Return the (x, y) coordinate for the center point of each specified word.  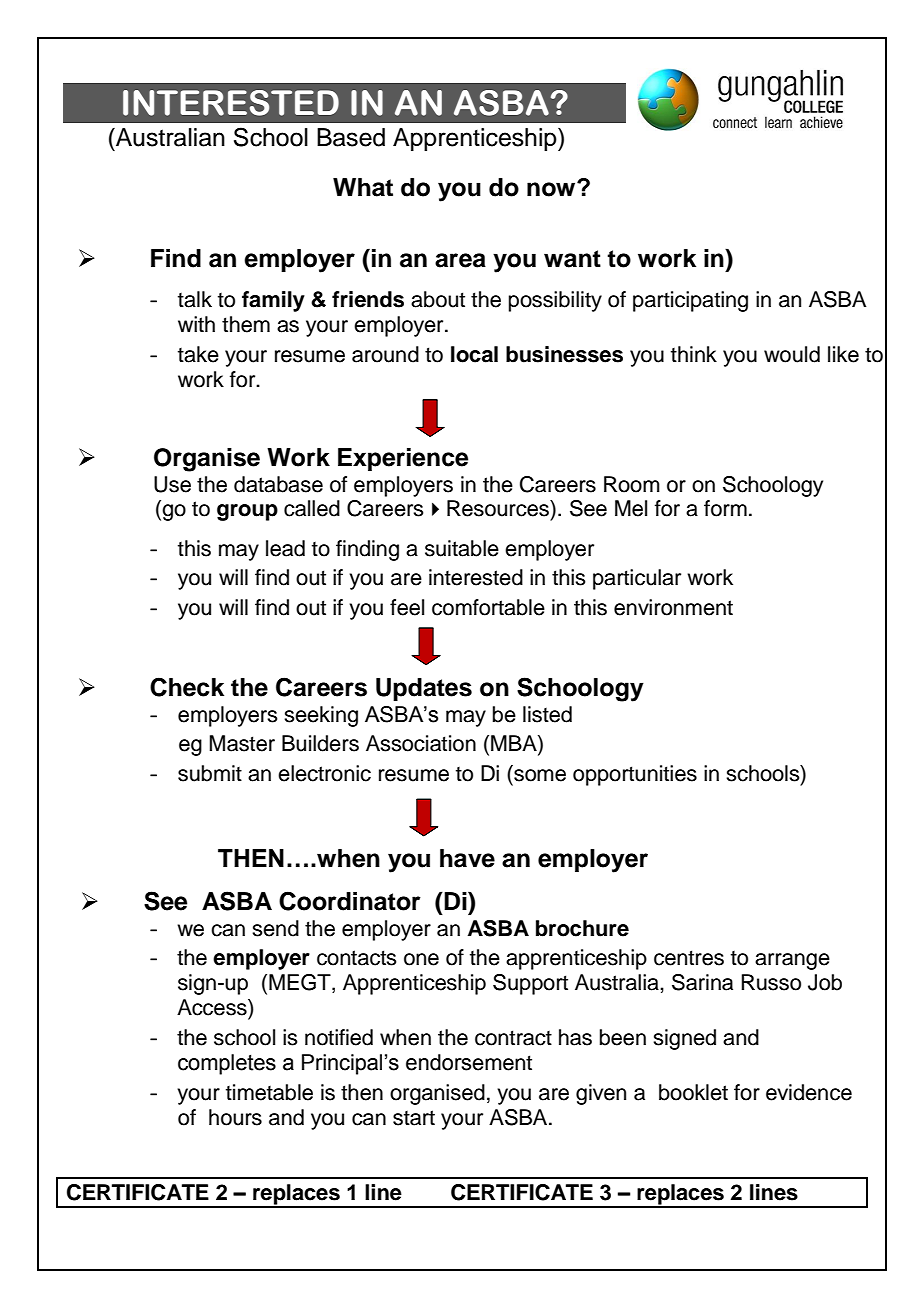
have (467, 858)
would (792, 354)
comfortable (488, 607)
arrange (792, 961)
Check (187, 687)
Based (351, 137)
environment (673, 607)
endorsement (469, 1062)
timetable (269, 1092)
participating (690, 301)
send (275, 928)
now (552, 189)
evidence (809, 1092)
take (198, 354)
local (474, 354)
